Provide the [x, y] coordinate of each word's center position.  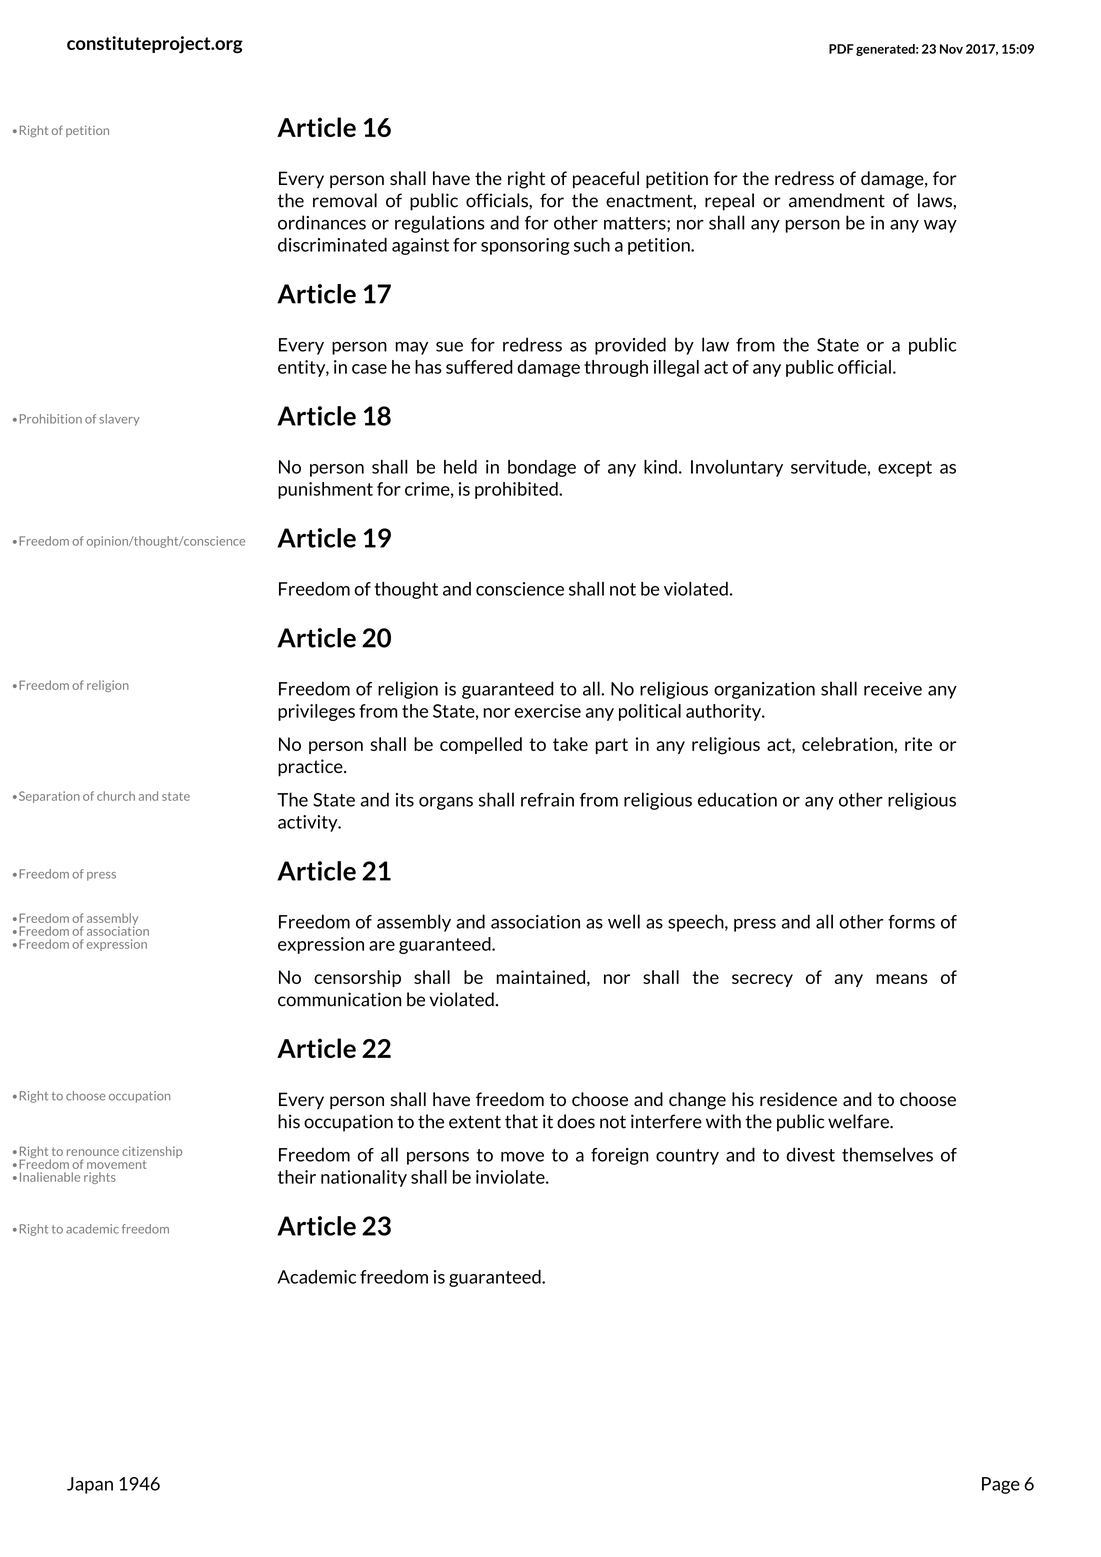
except [905, 469]
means [902, 979]
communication [339, 999]
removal [345, 200]
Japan [90, 1485]
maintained [540, 977]
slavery [119, 420]
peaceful [606, 180]
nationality [364, 1178]
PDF [841, 49]
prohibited [517, 490]
